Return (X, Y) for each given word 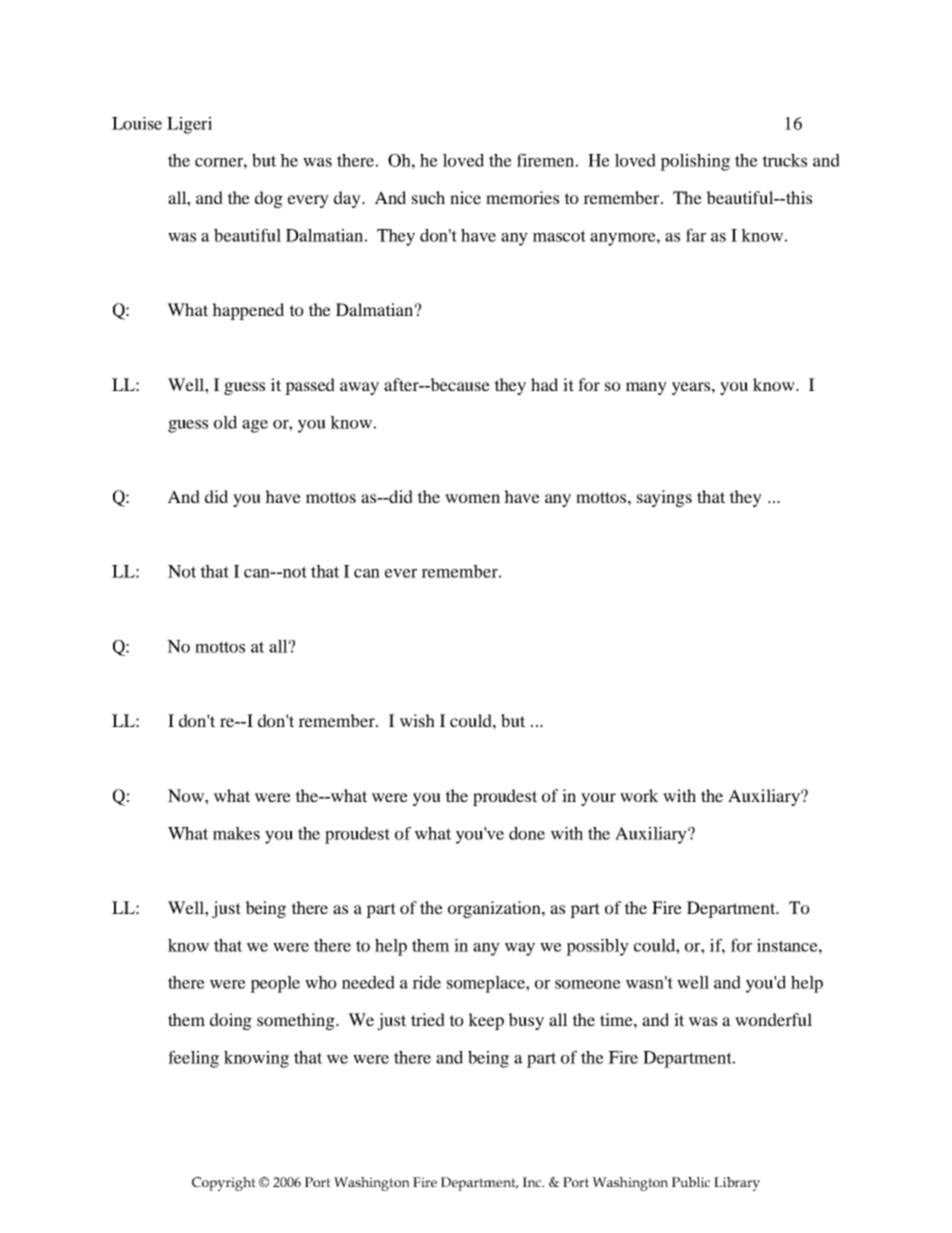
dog (269, 199)
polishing (695, 162)
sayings (664, 498)
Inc (533, 1182)
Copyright (224, 1184)
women (472, 498)
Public (691, 1182)
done (527, 833)
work (639, 795)
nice (465, 197)
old (225, 422)
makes (236, 833)
